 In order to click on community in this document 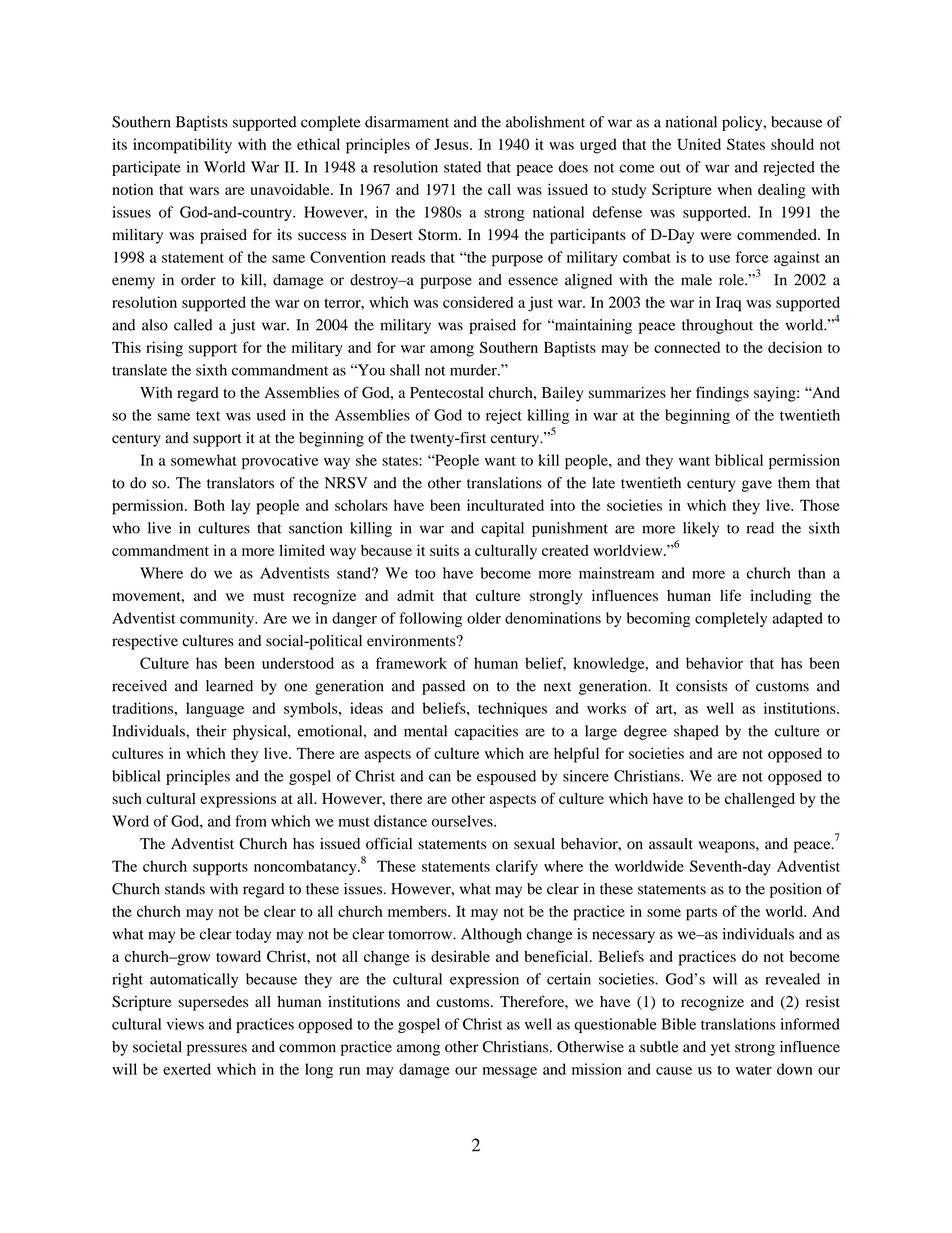, I will do `click(218, 619)`.
